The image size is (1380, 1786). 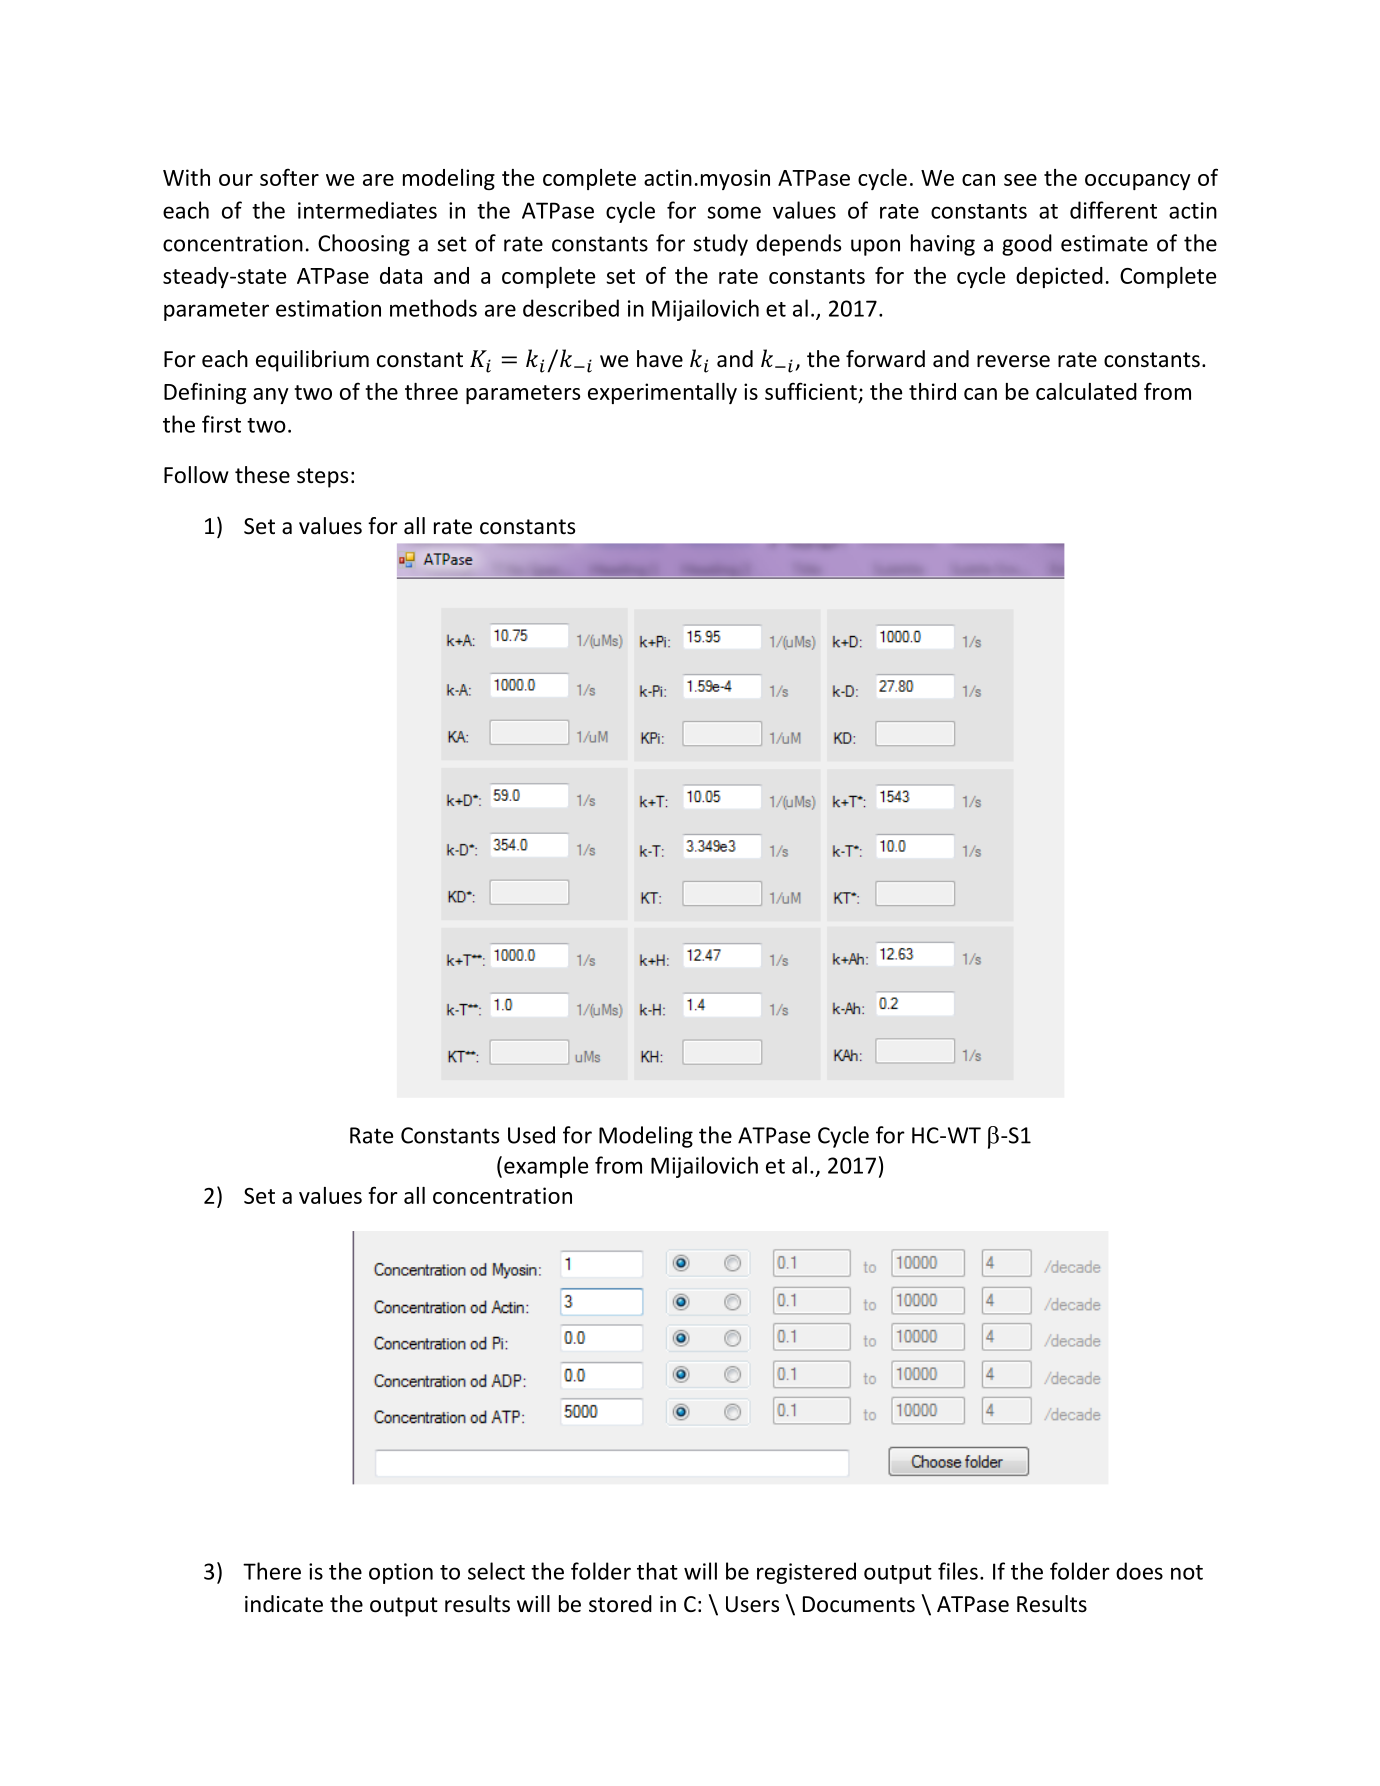 What do you see at coordinates (531, 1135) in the document?
I see `Used` at bounding box center [531, 1135].
